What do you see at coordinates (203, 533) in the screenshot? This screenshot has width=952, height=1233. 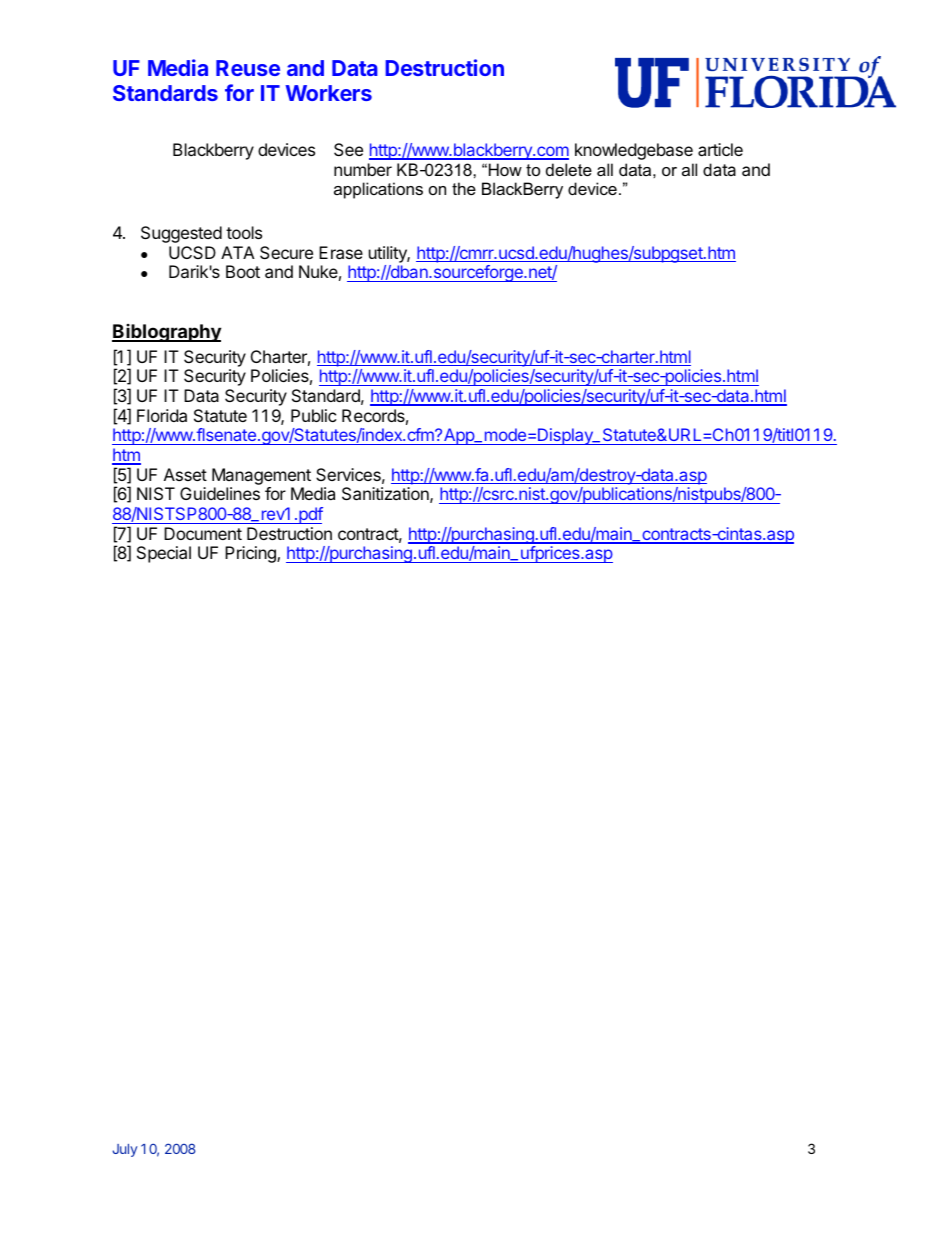 I see `Document` at bounding box center [203, 533].
